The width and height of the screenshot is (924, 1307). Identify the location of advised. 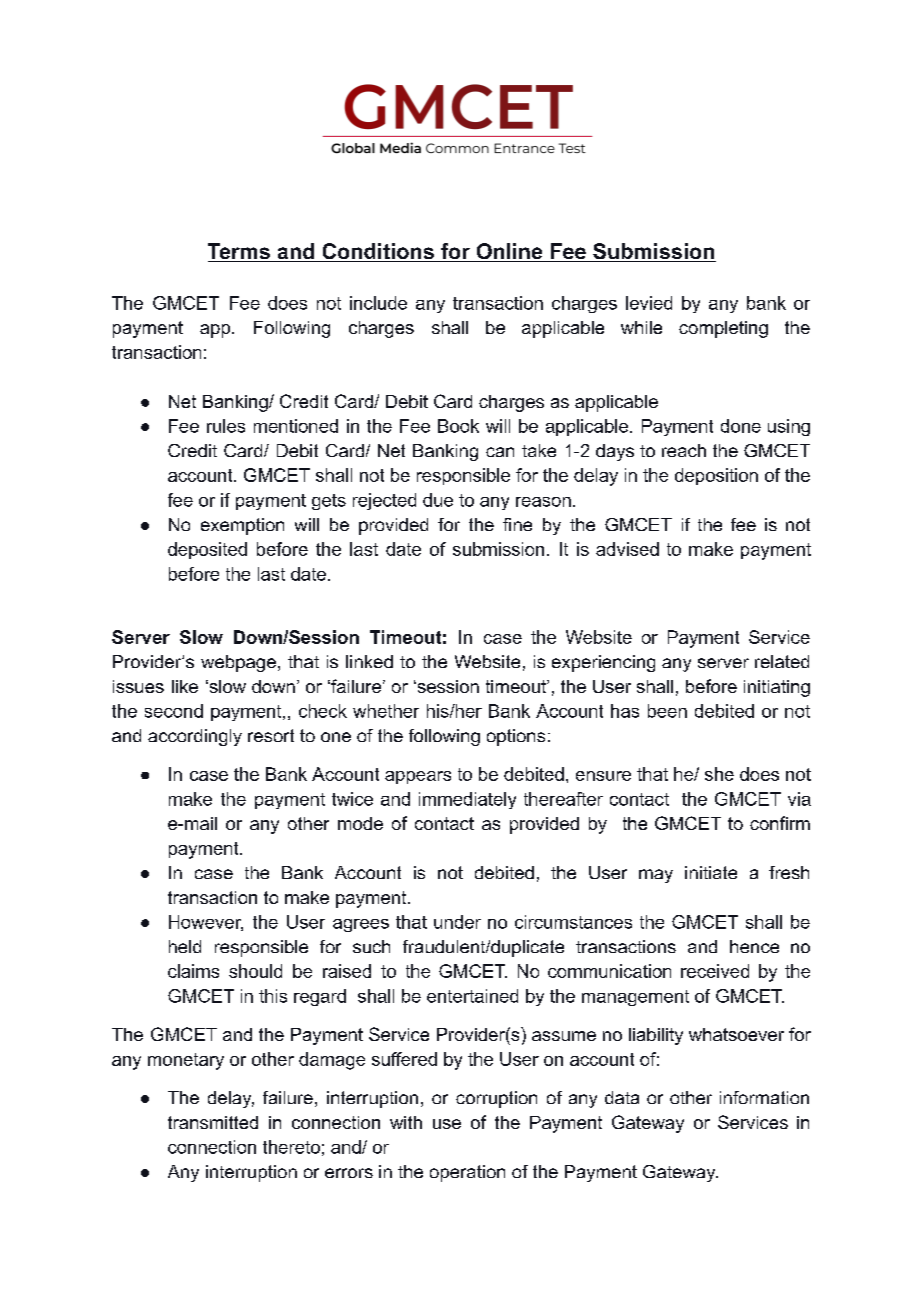
(627, 549).
